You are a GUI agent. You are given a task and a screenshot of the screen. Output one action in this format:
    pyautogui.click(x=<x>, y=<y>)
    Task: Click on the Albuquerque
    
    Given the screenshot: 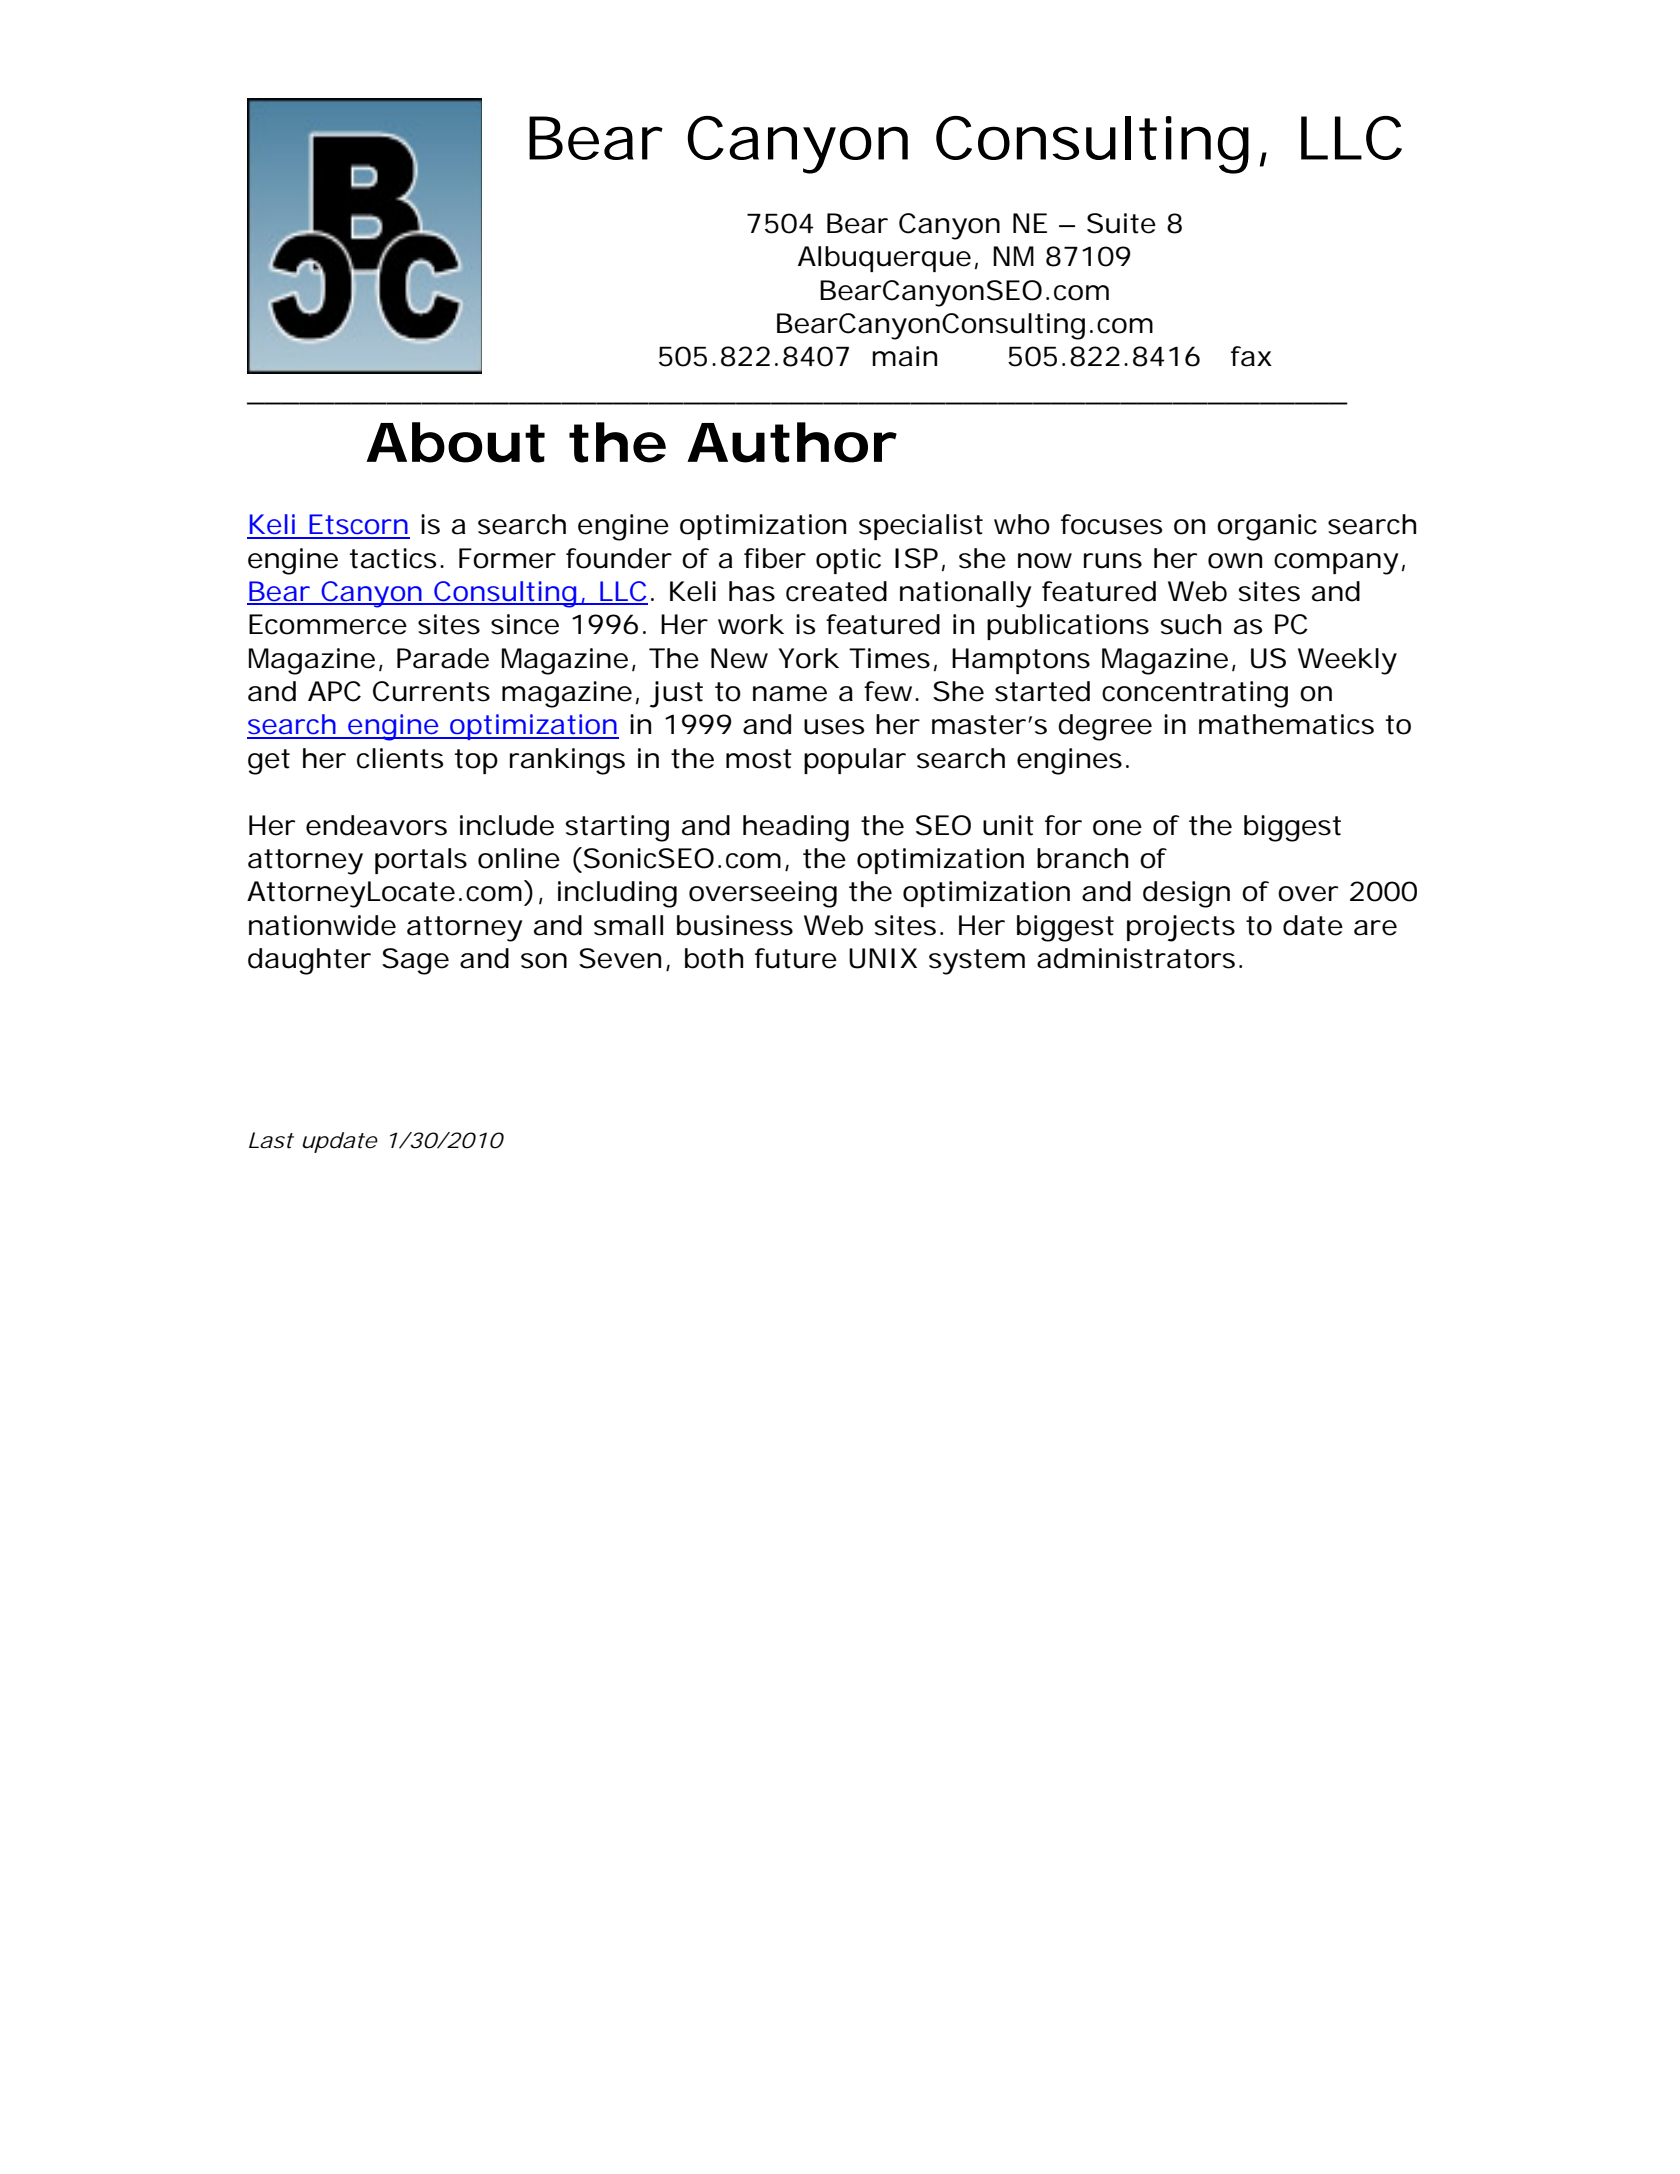 What is the action you would take?
    pyautogui.click(x=884, y=259)
